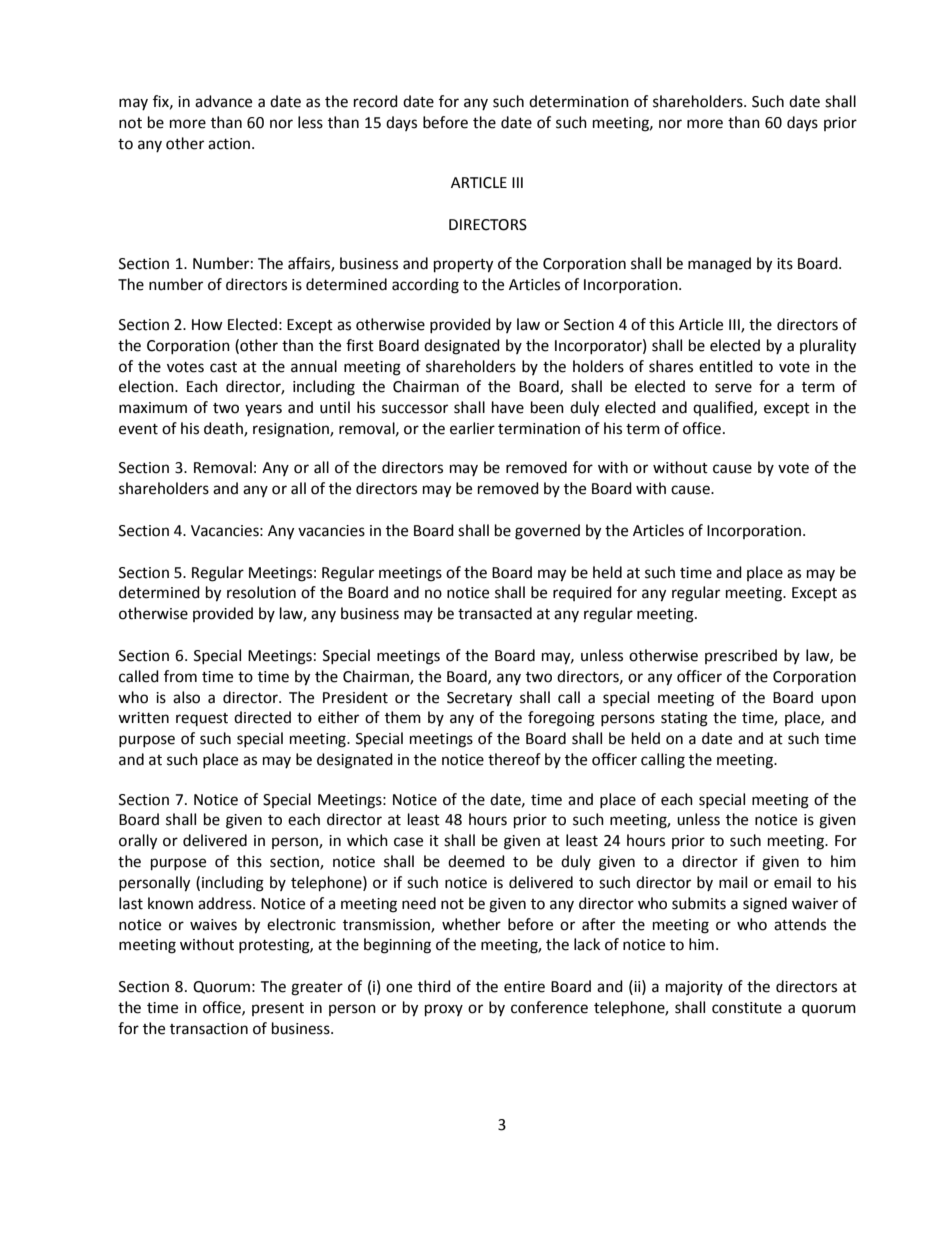  What do you see at coordinates (186, 697) in the screenshot?
I see `also` at bounding box center [186, 697].
